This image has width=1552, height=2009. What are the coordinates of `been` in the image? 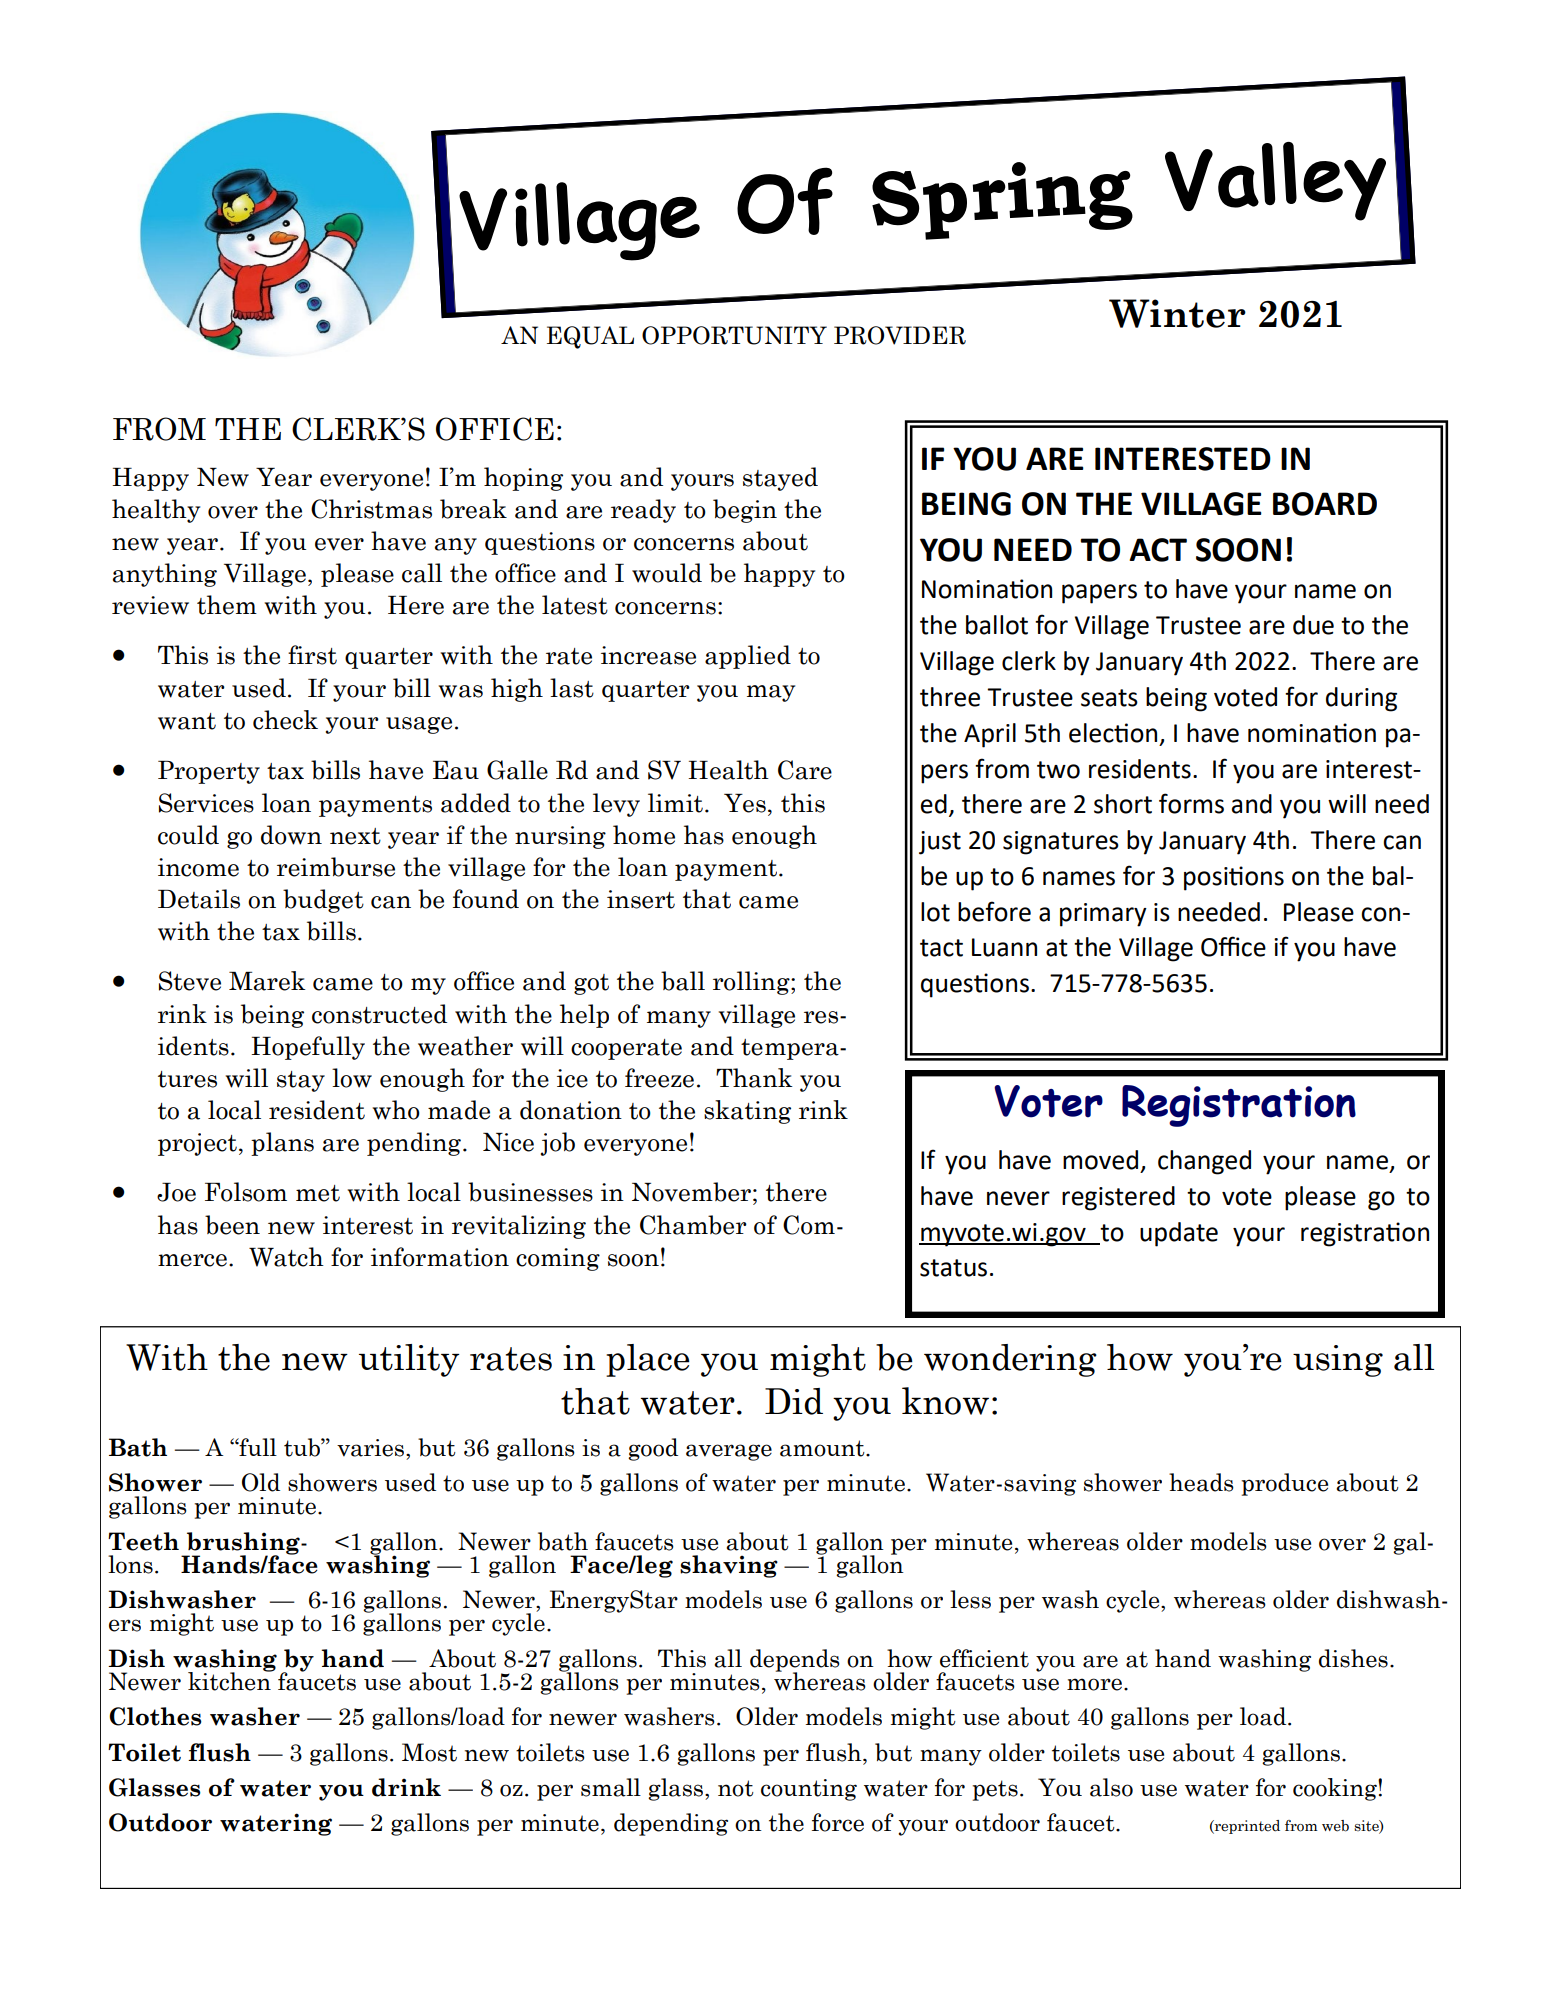 It's located at (232, 1225).
